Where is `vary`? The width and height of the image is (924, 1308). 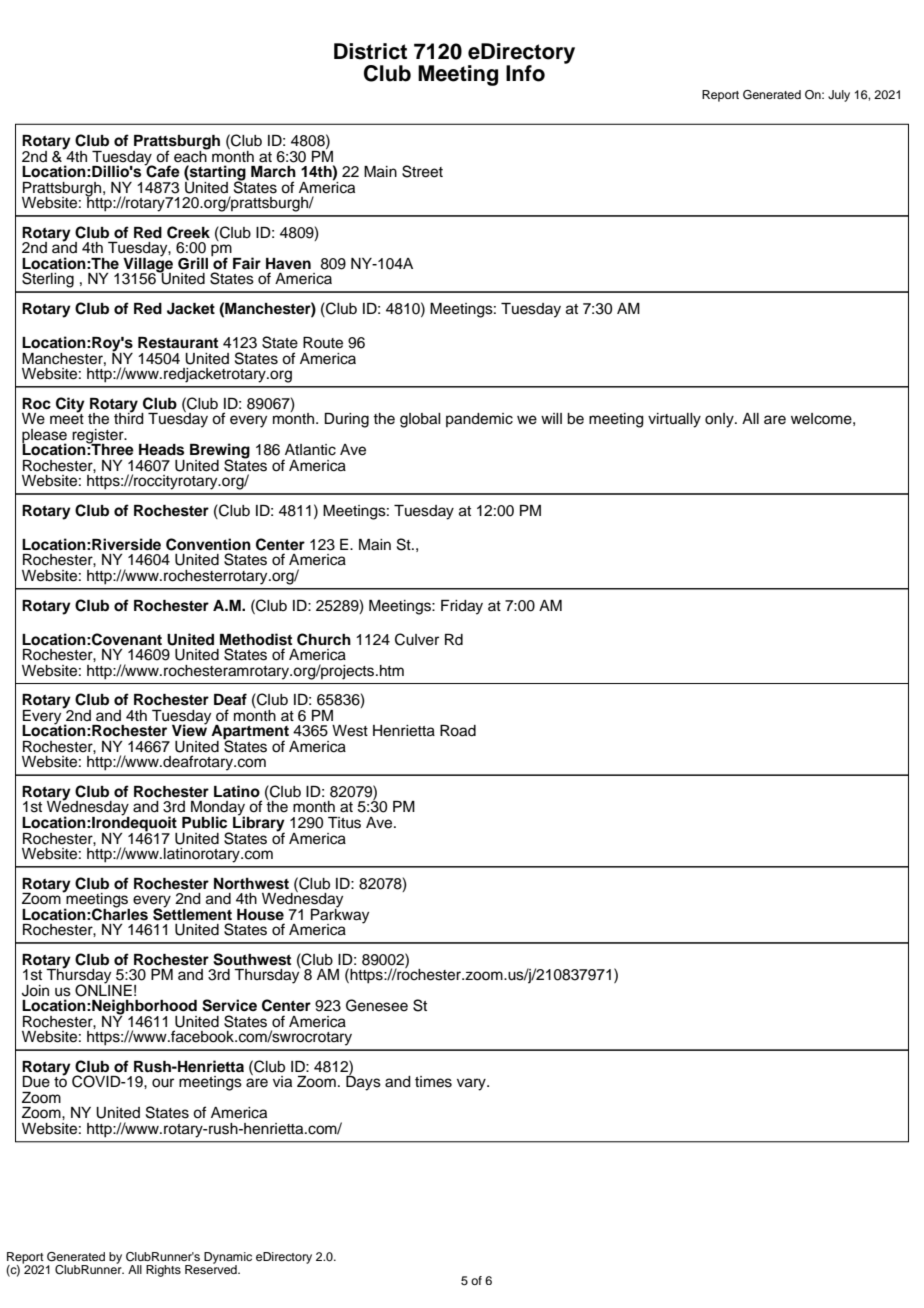
vary is located at coordinates (472, 1084).
